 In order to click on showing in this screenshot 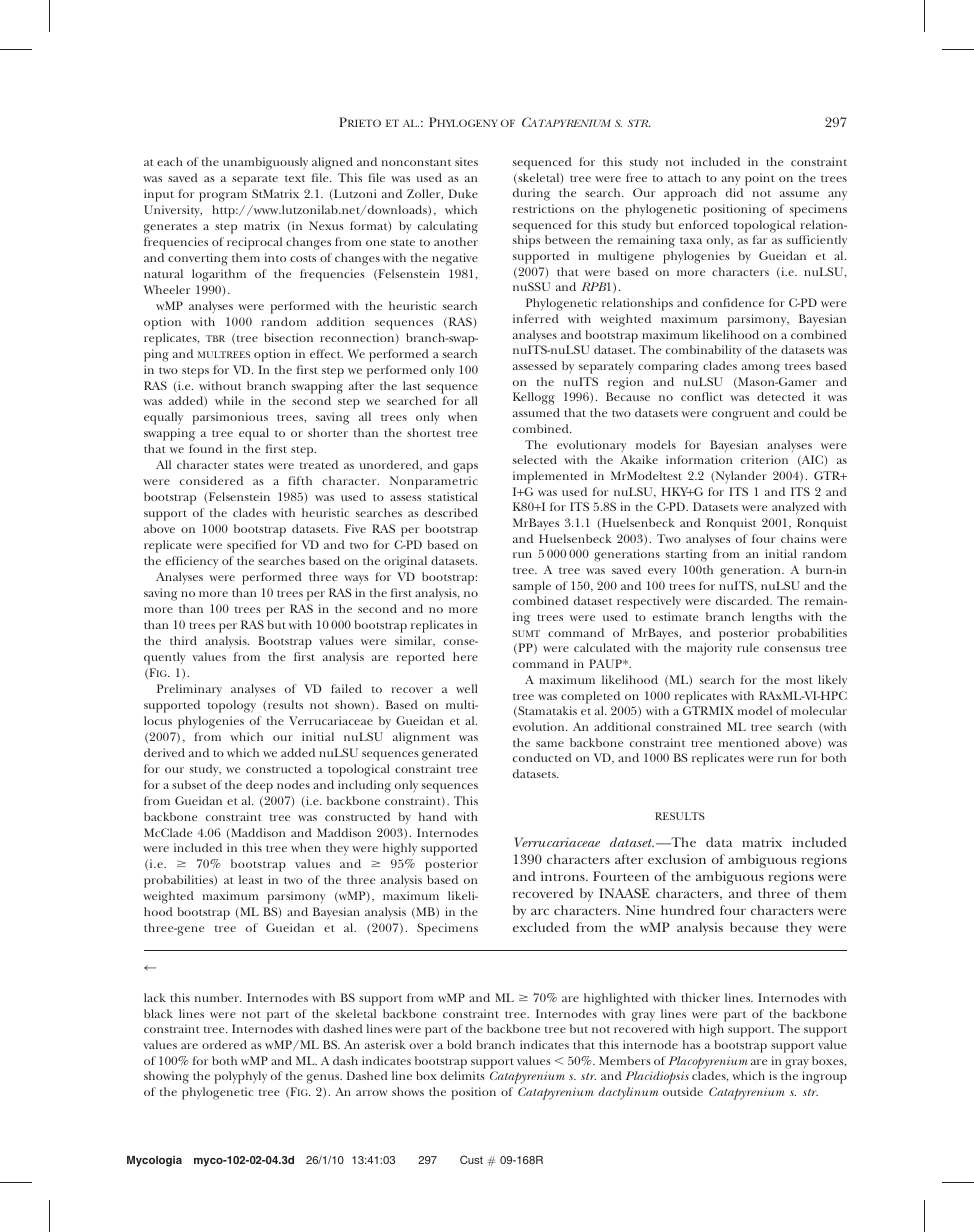, I will do `click(166, 1077)`.
